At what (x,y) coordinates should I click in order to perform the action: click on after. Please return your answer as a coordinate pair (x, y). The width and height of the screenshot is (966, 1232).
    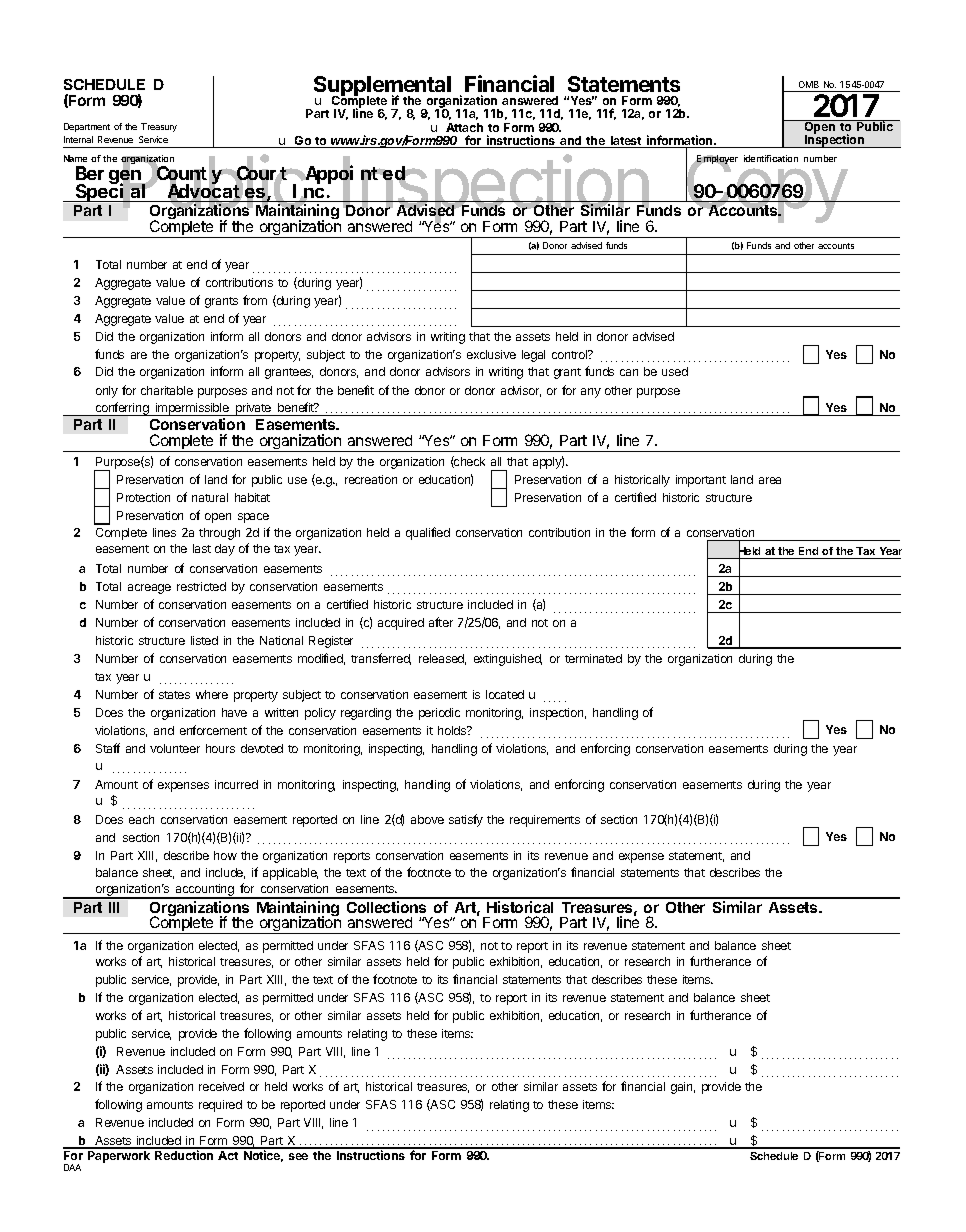
    Looking at the image, I should click on (441, 622).
